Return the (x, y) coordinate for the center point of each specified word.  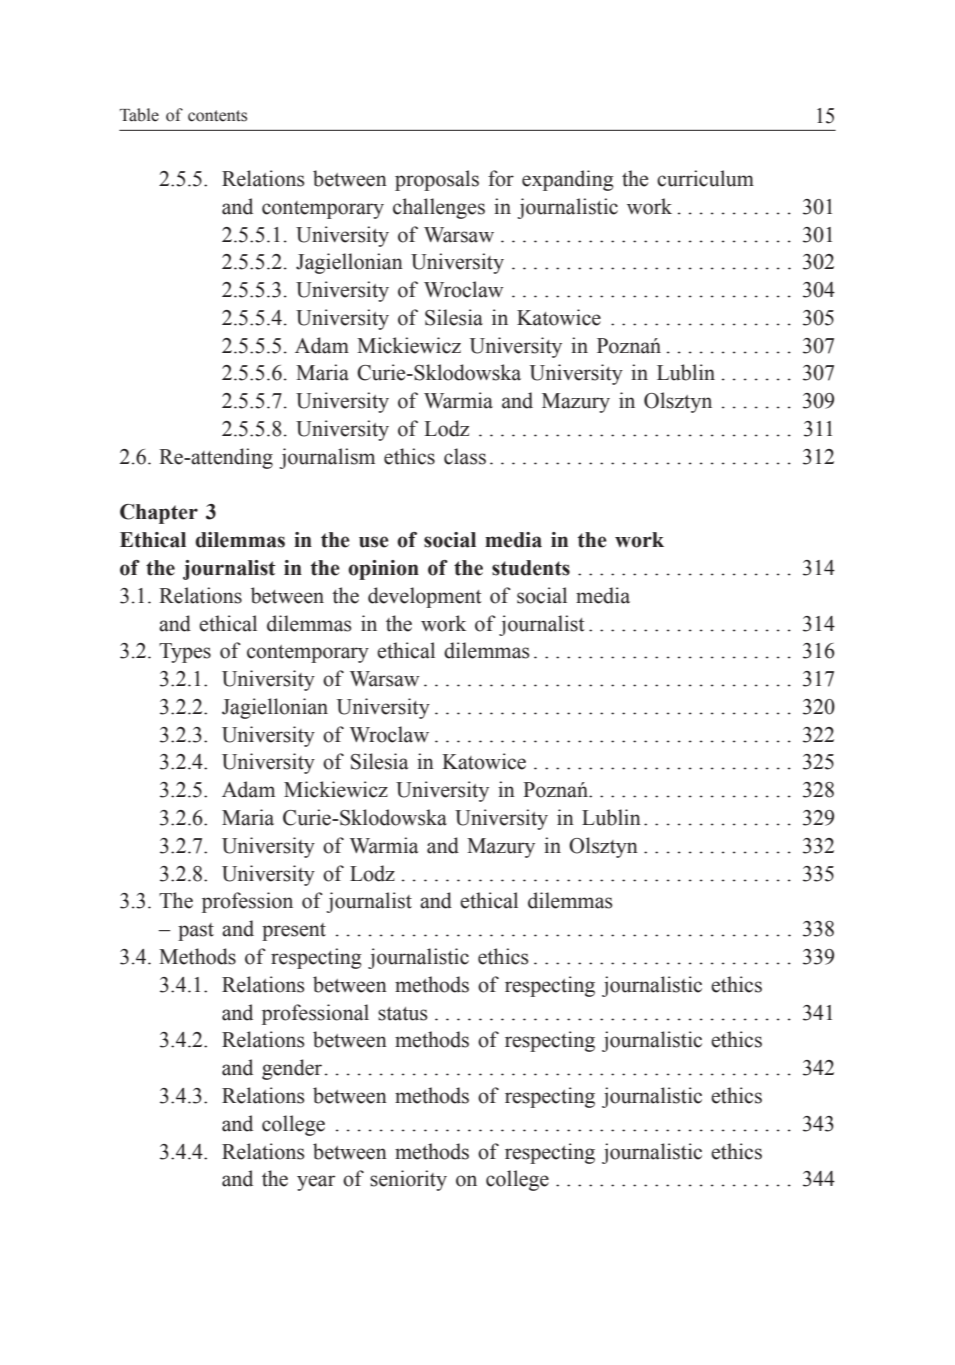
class (465, 456)
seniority (408, 1180)
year (316, 1183)
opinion (383, 570)
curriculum (705, 178)
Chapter (159, 514)
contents (217, 116)
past (196, 932)
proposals (437, 180)
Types (185, 653)
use (374, 542)
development (425, 597)
